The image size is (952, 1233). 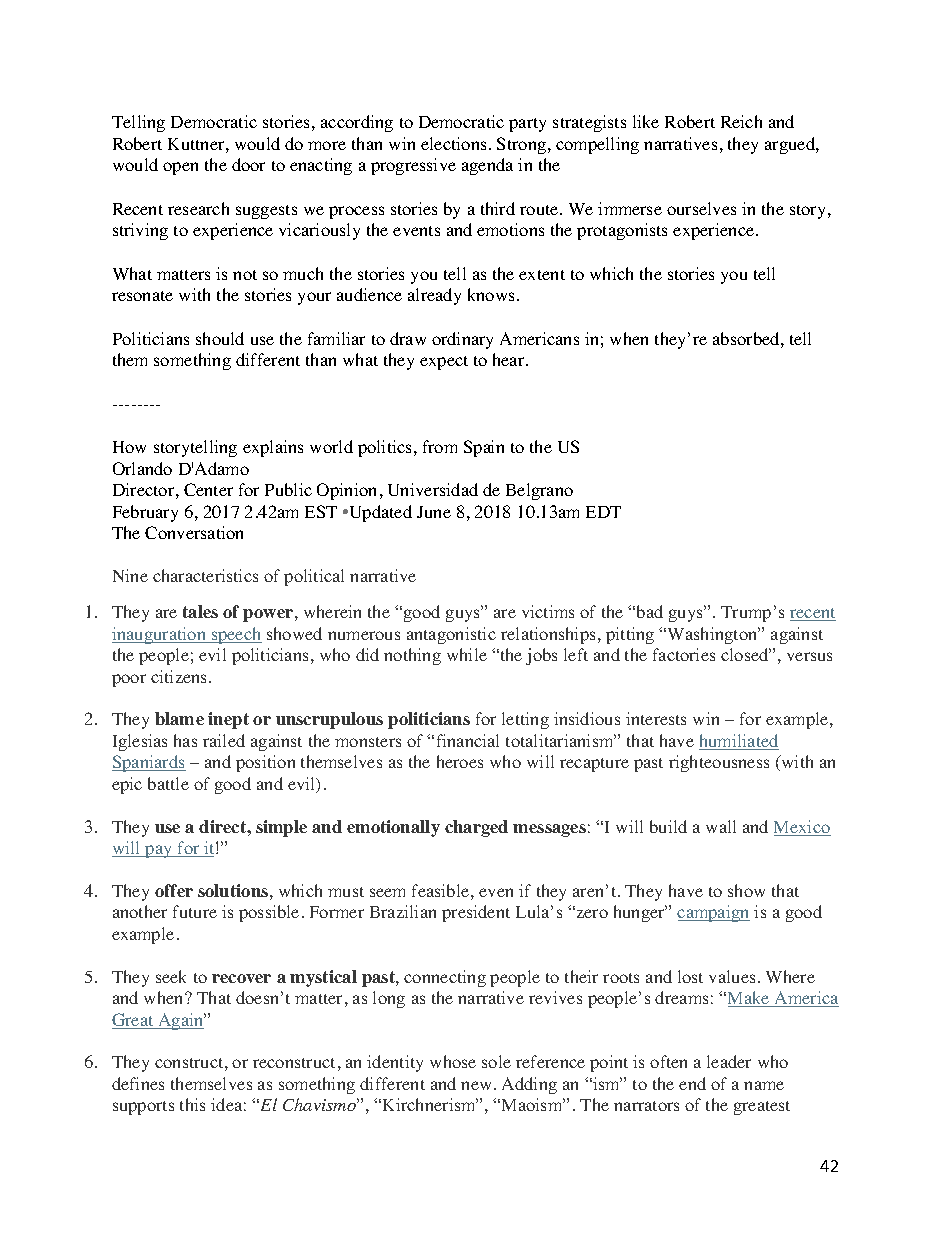 I want to click on elections, so click(x=453, y=143).
